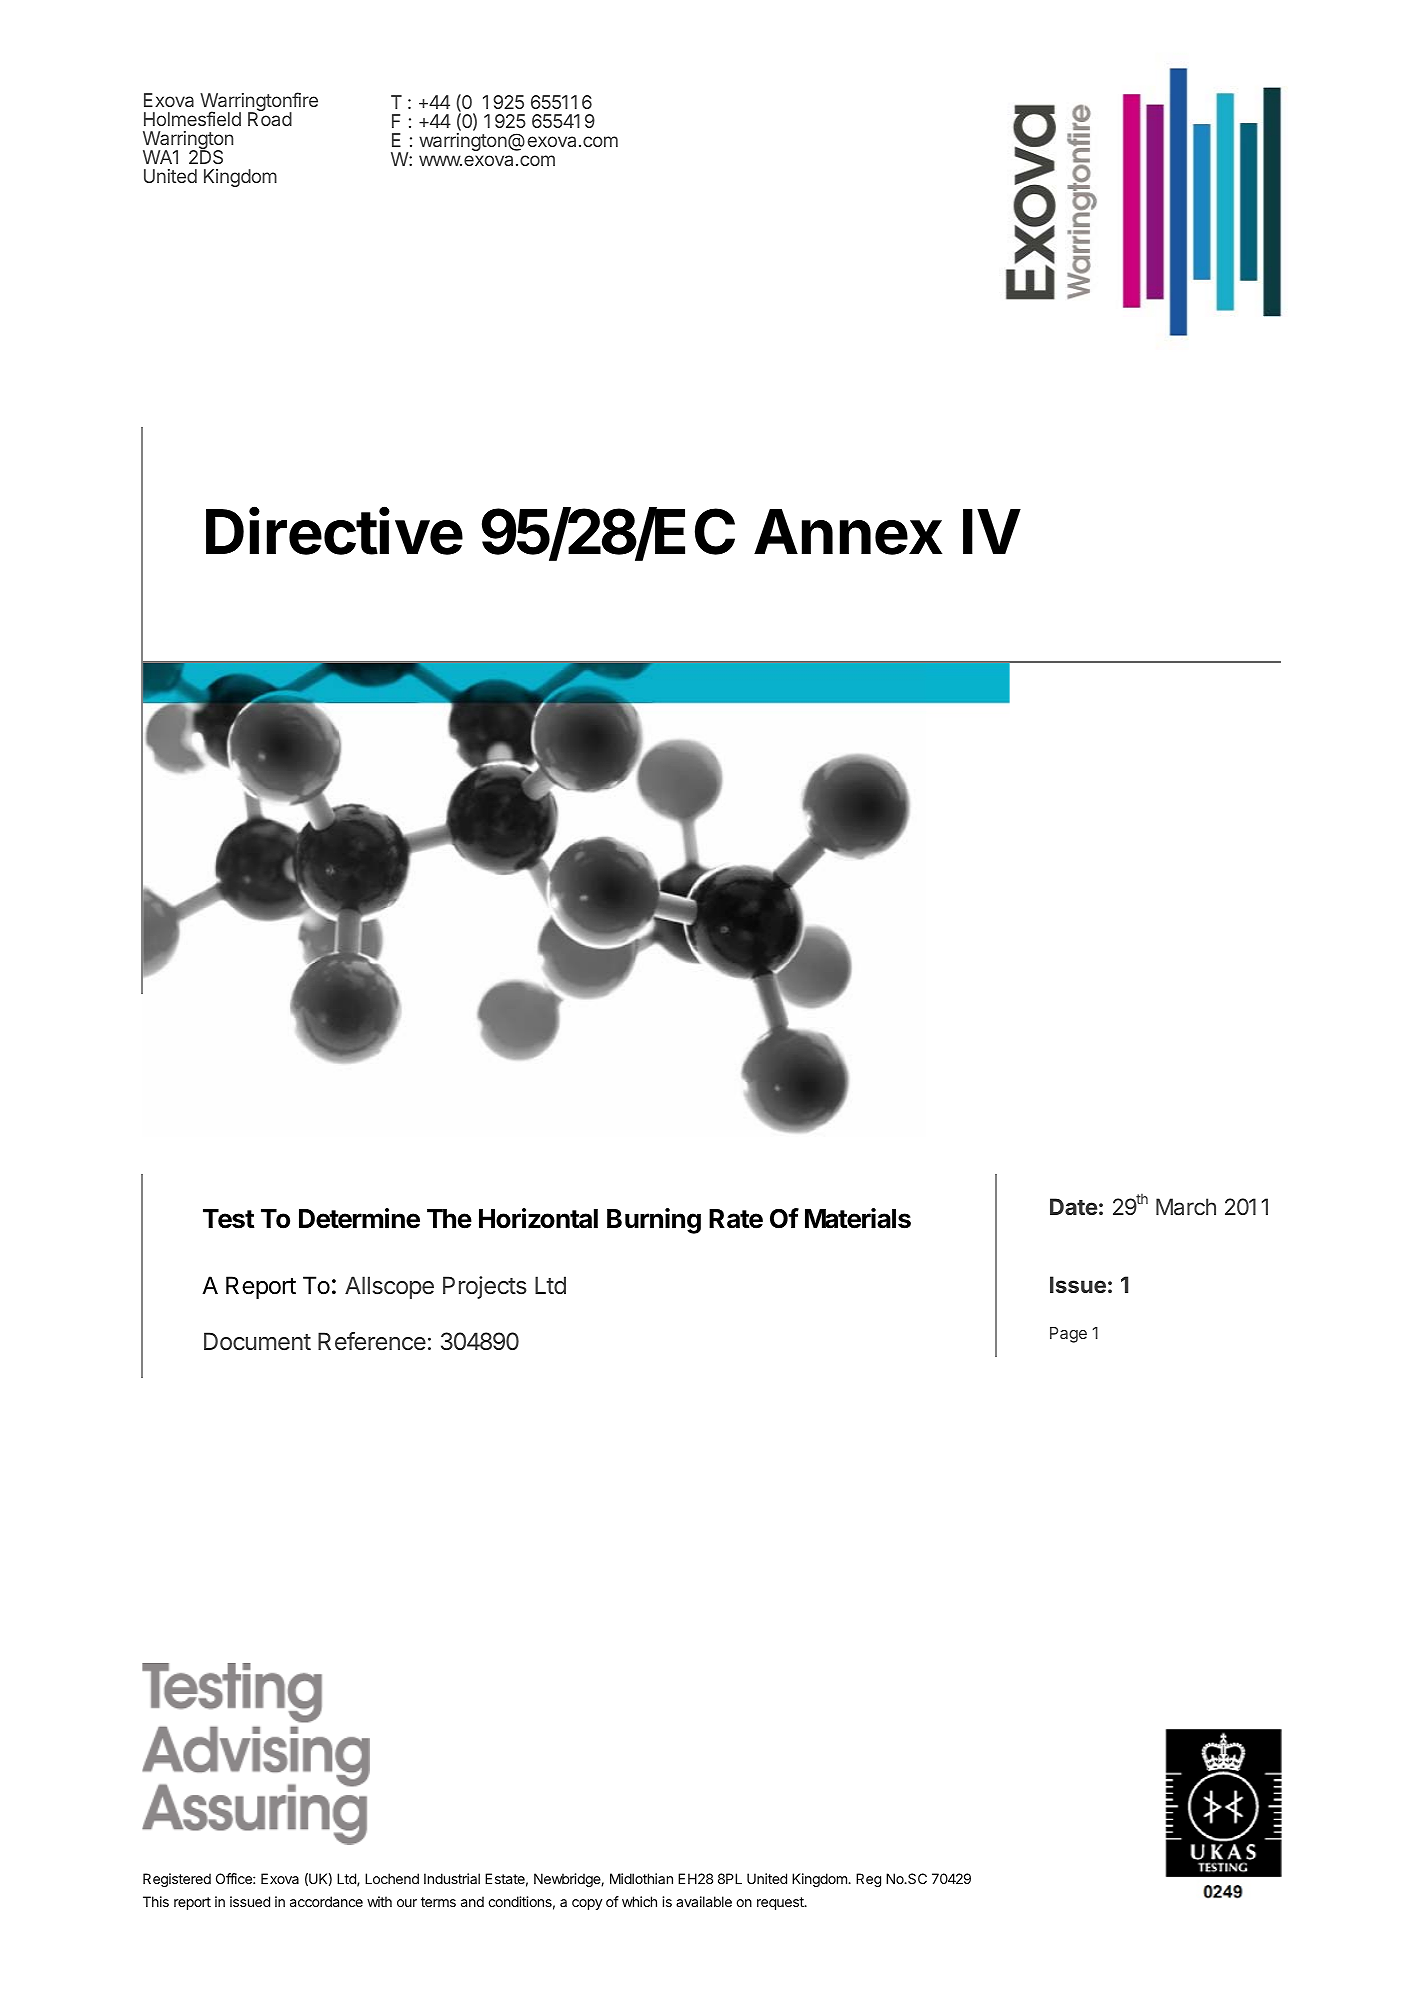  What do you see at coordinates (858, 1218) in the screenshot?
I see `Materials` at bounding box center [858, 1218].
